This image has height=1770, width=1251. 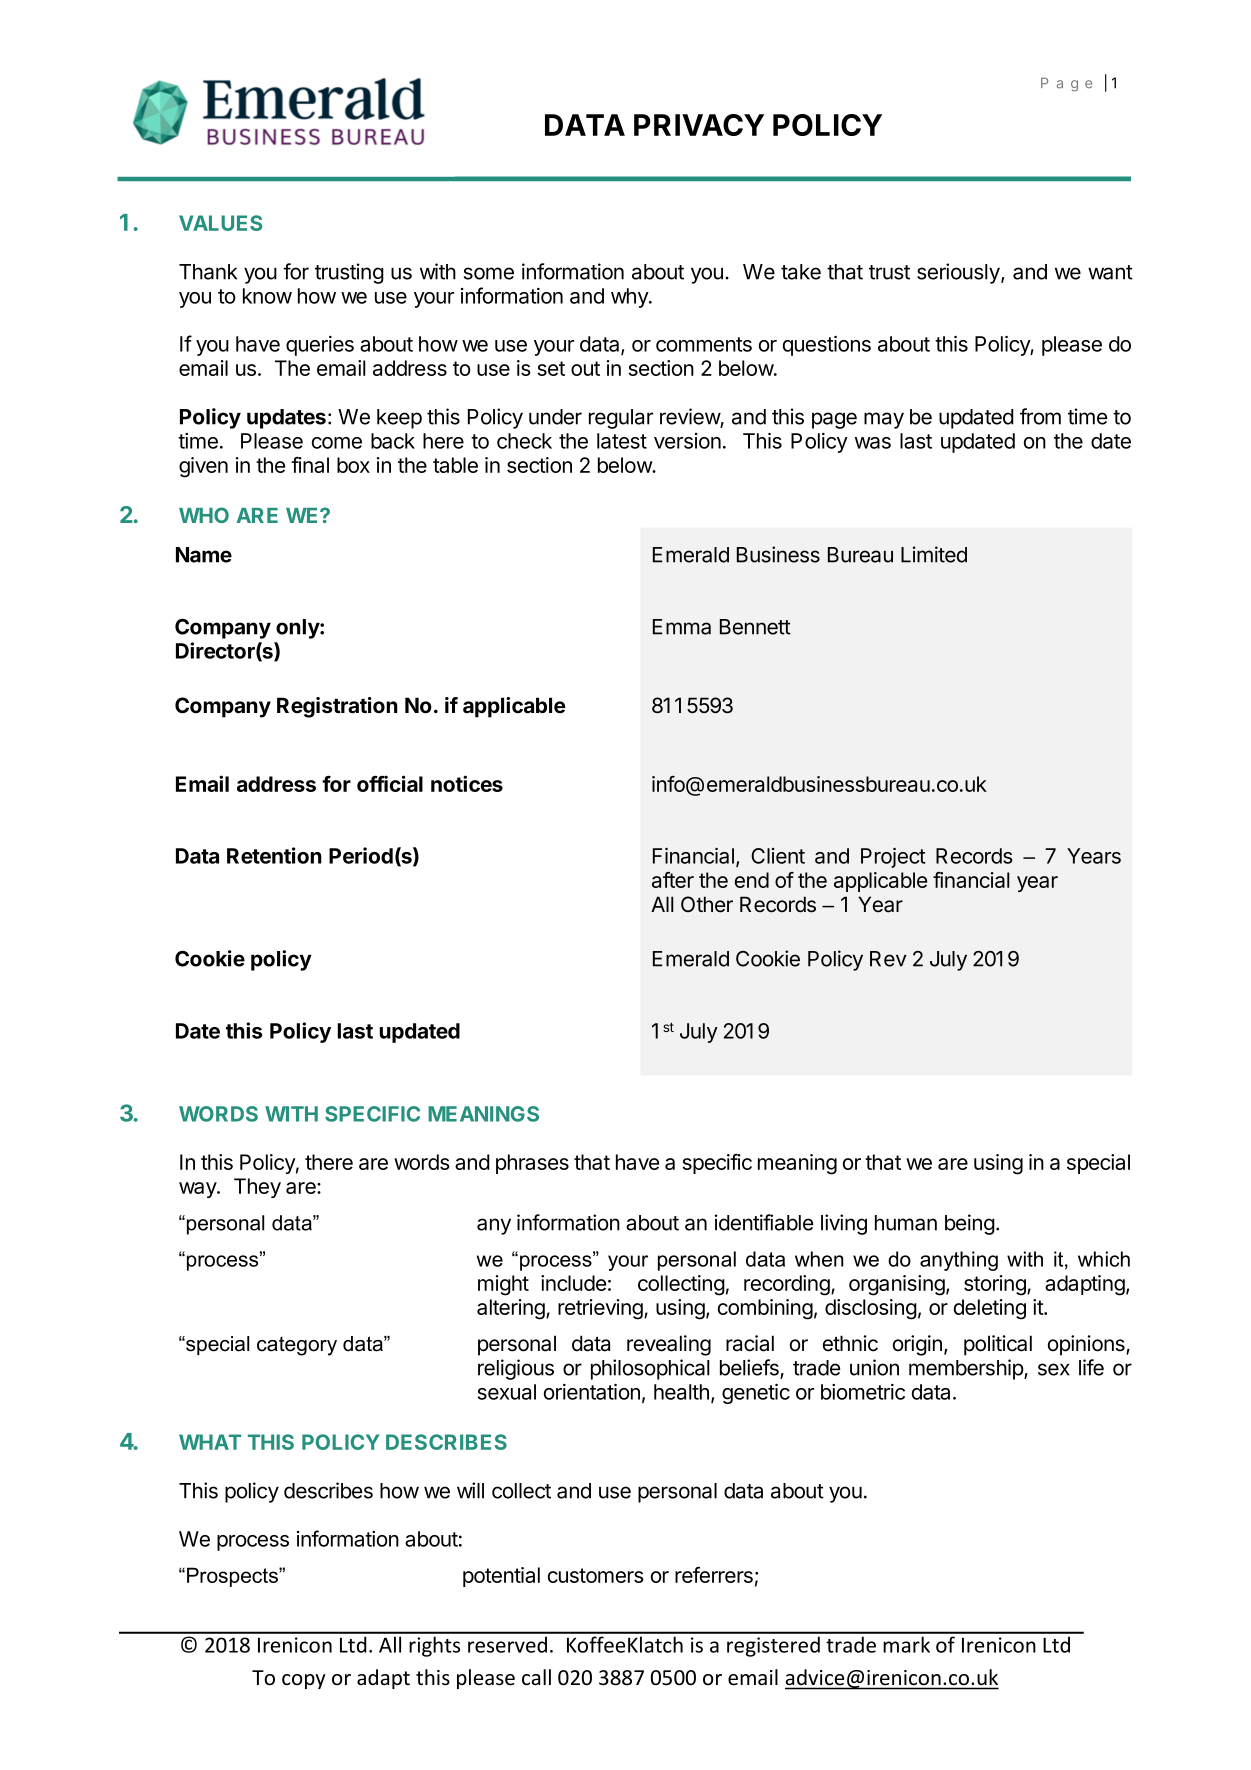 I want to click on customers, so click(x=596, y=1575).
